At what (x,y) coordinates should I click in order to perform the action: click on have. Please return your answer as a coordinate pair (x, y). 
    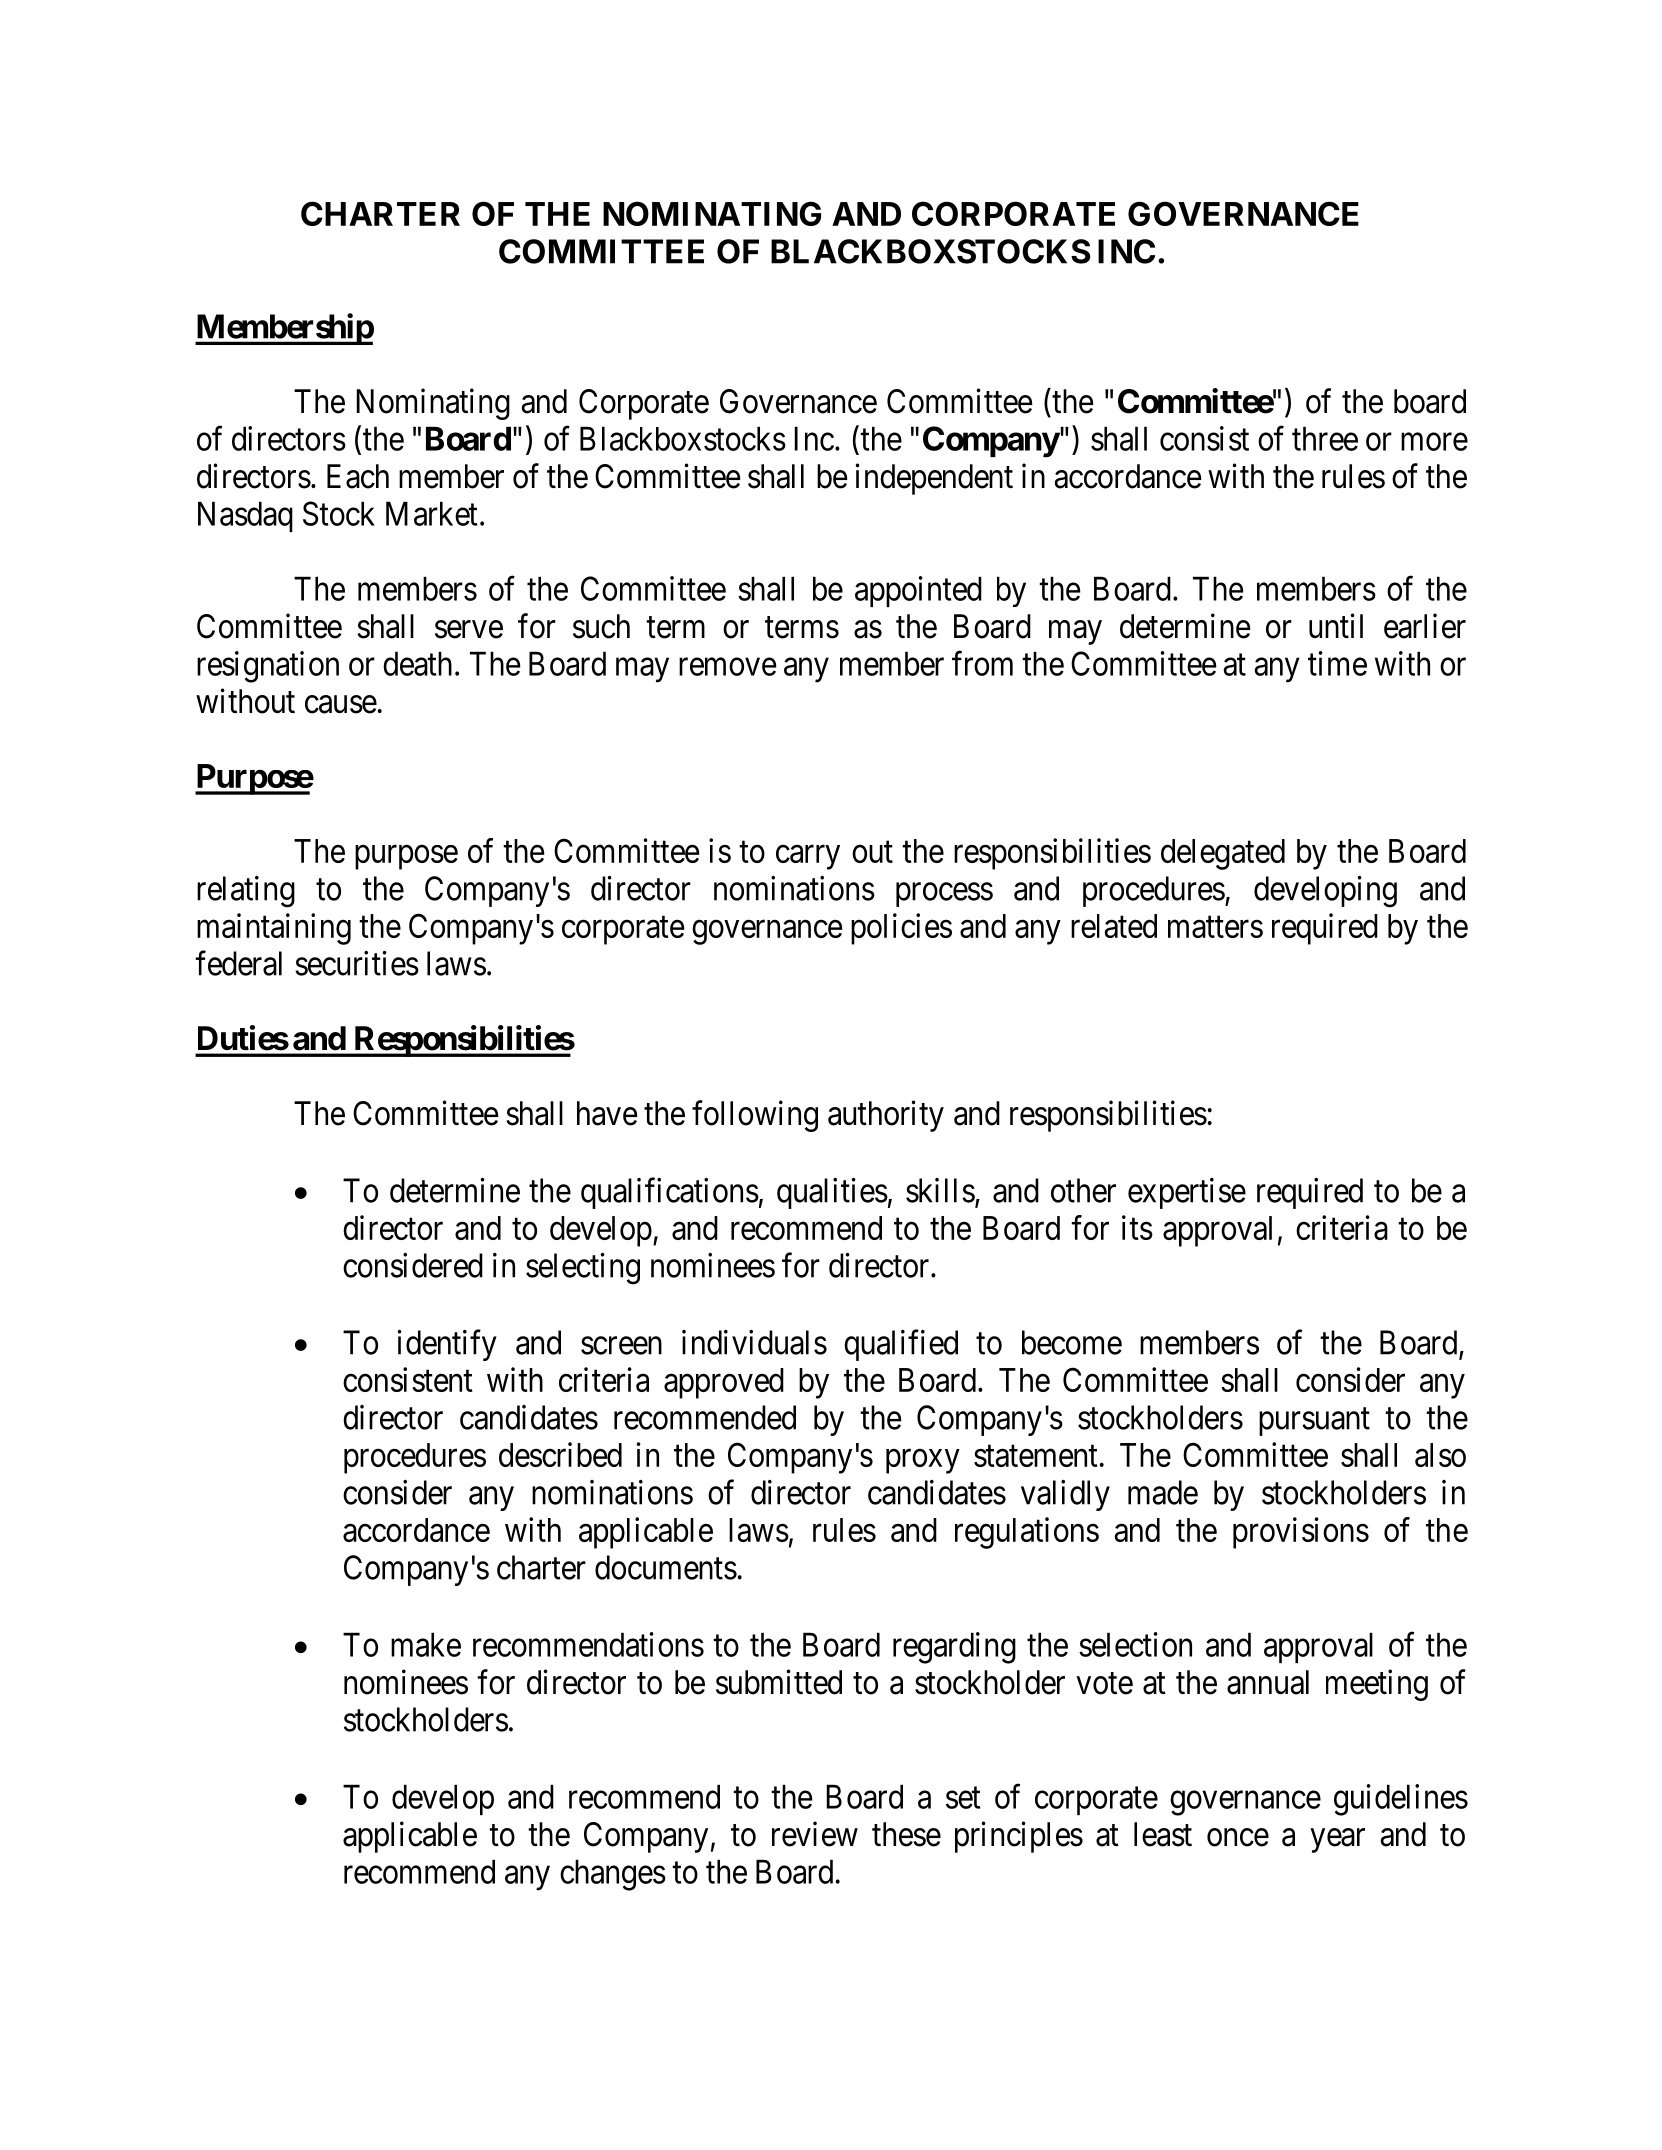
    Looking at the image, I should click on (607, 1113).
